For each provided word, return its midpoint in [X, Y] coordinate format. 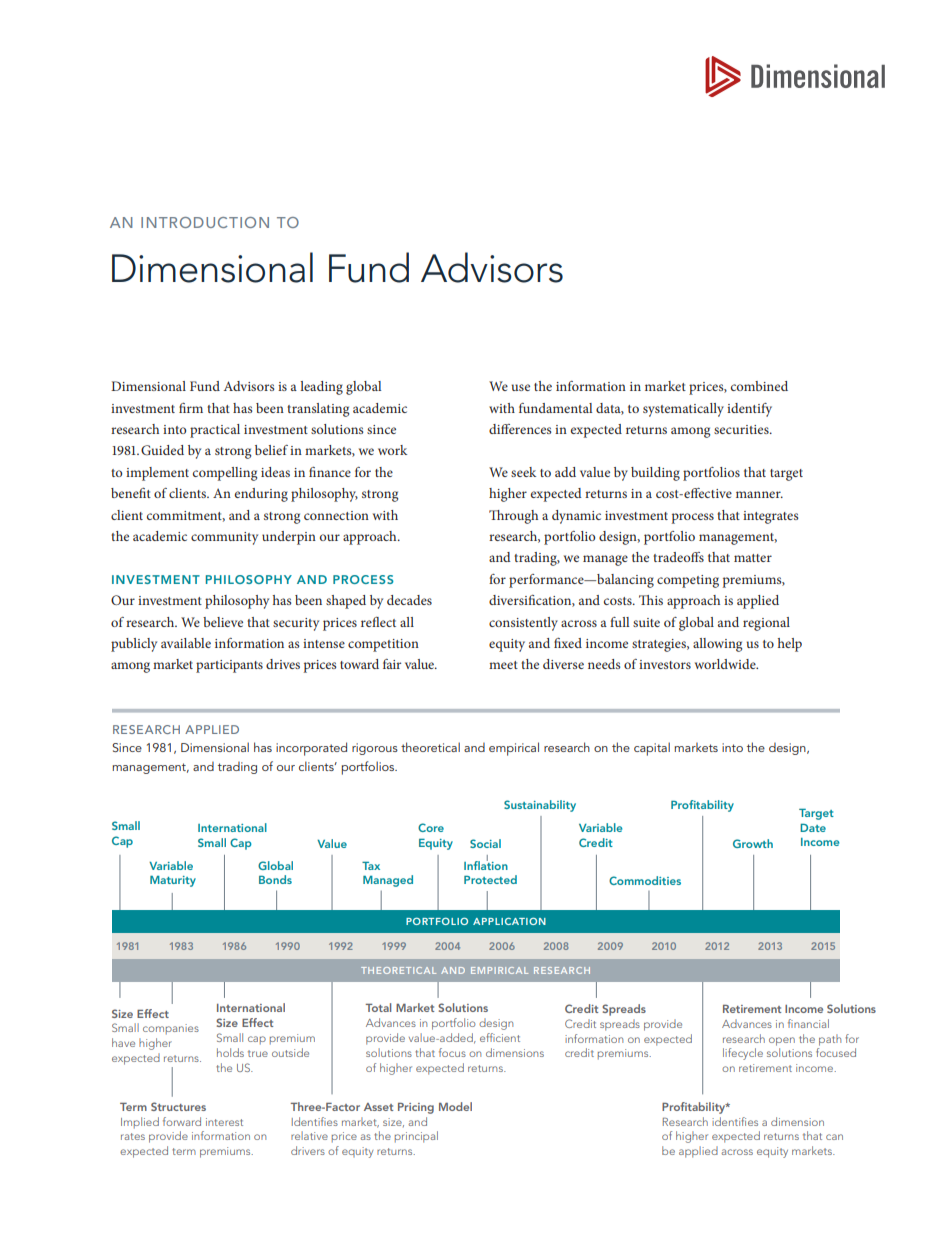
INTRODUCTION [205, 222]
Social [485, 843]
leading [321, 388]
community [224, 538]
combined [759, 386]
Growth [753, 843]
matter [753, 558]
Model [455, 1106]
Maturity [173, 881]
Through [513, 517]
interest [224, 1122]
